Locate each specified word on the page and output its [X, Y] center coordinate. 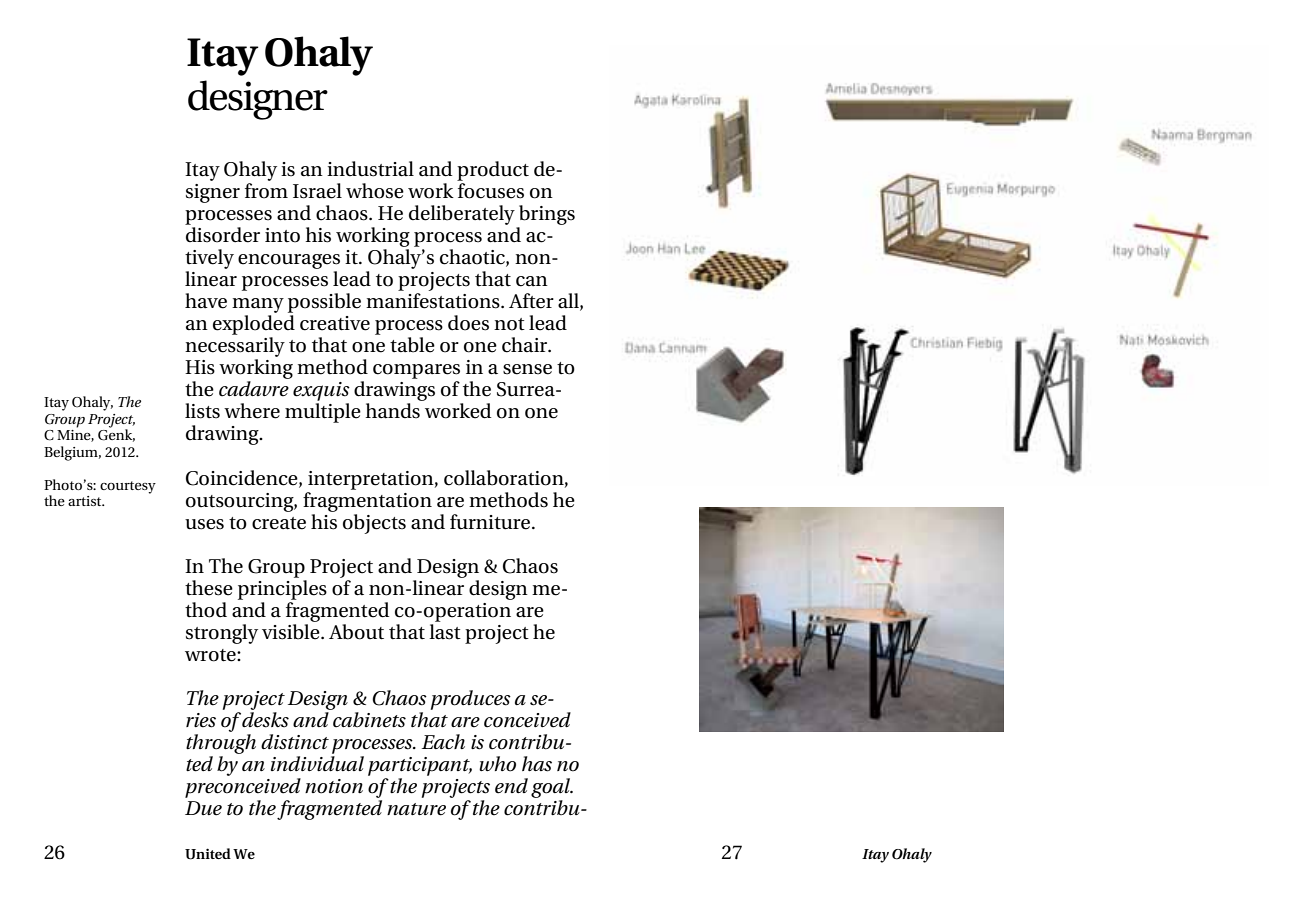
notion [334, 786]
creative [335, 323]
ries [201, 720]
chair [526, 345]
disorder [223, 235]
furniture [491, 522]
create [279, 523]
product [493, 171]
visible [292, 630]
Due [203, 808]
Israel [317, 191]
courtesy [128, 487]
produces [471, 700]
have [206, 301]
